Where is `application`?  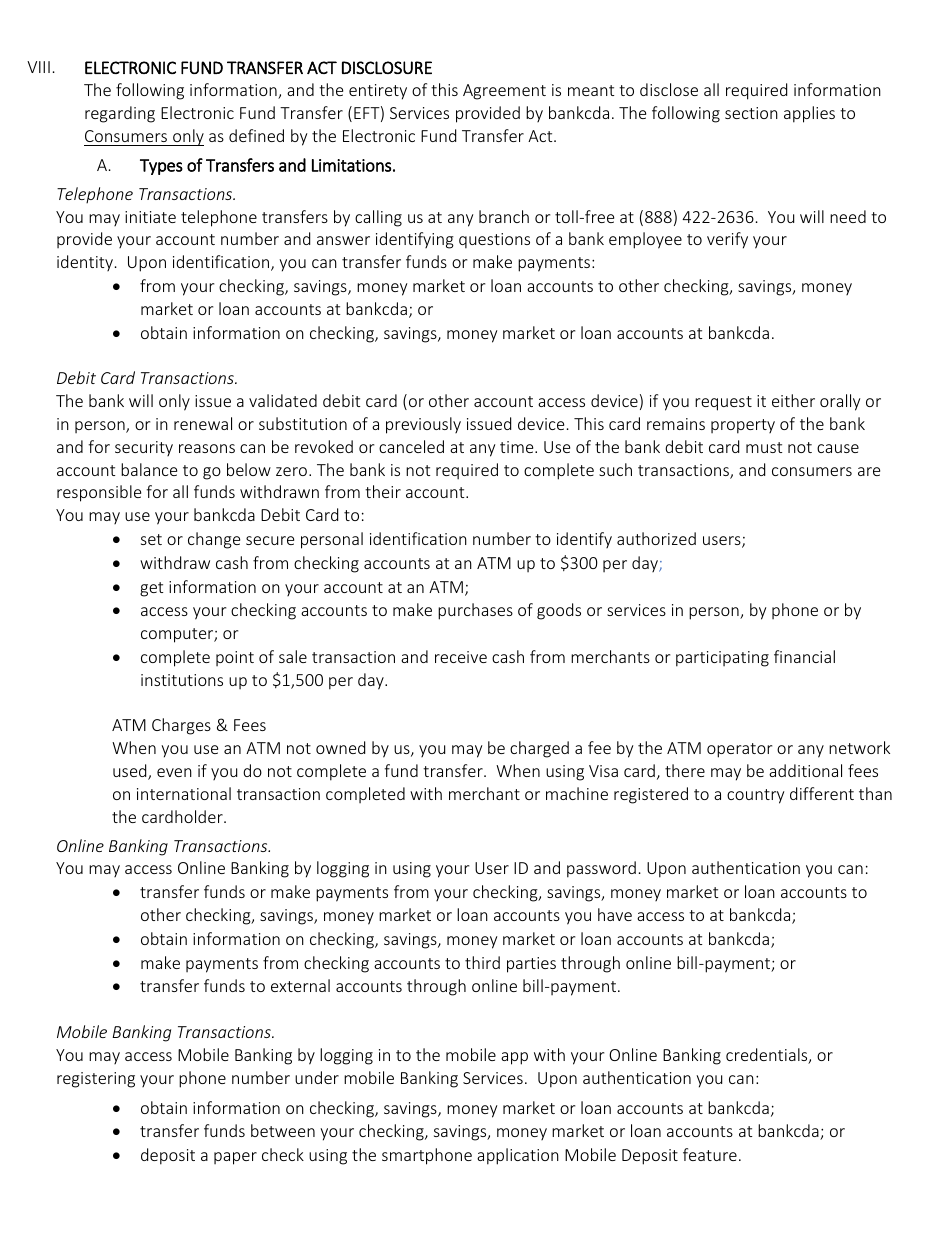 application is located at coordinates (518, 1156).
